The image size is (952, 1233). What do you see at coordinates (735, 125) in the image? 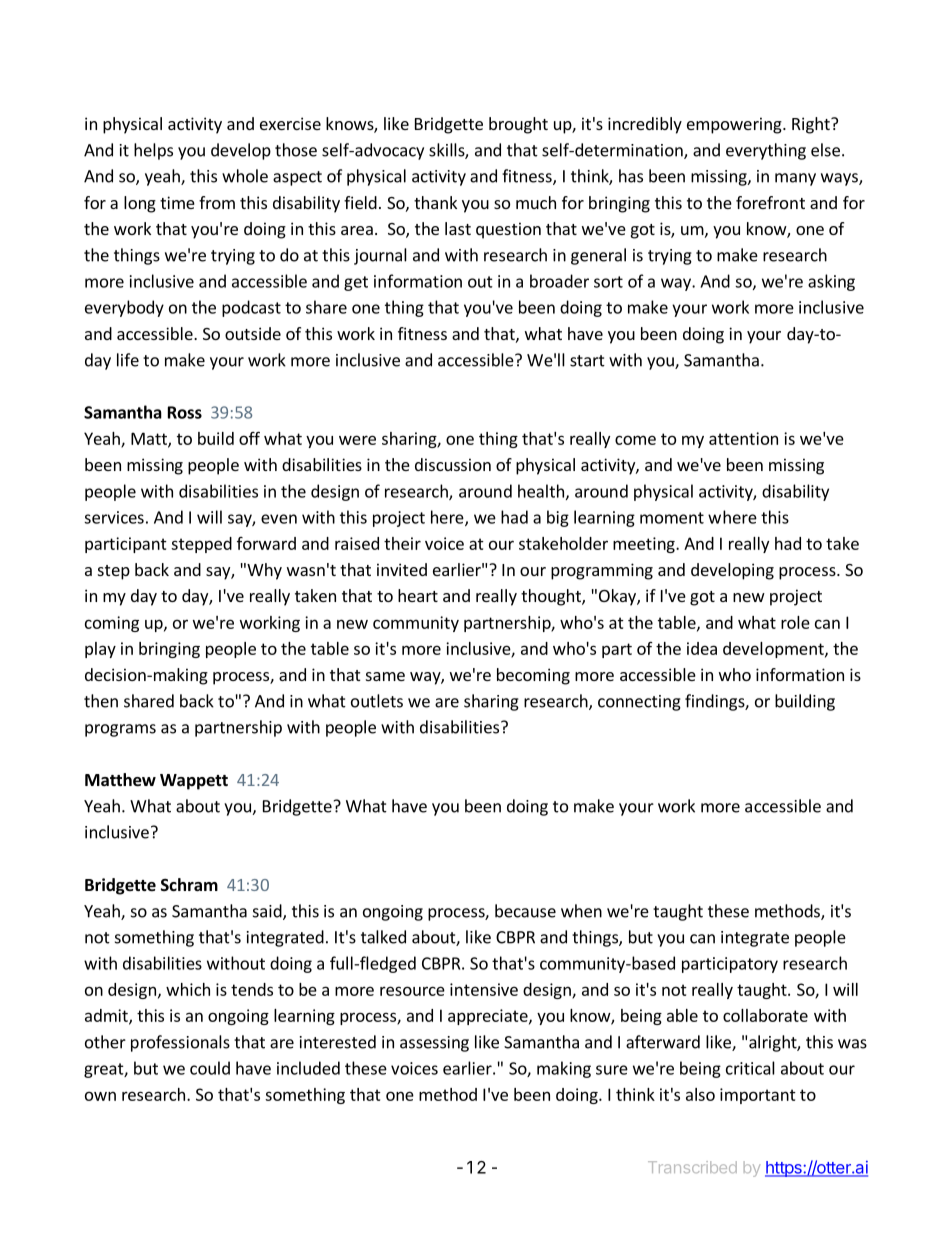
I see `empowering` at bounding box center [735, 125].
